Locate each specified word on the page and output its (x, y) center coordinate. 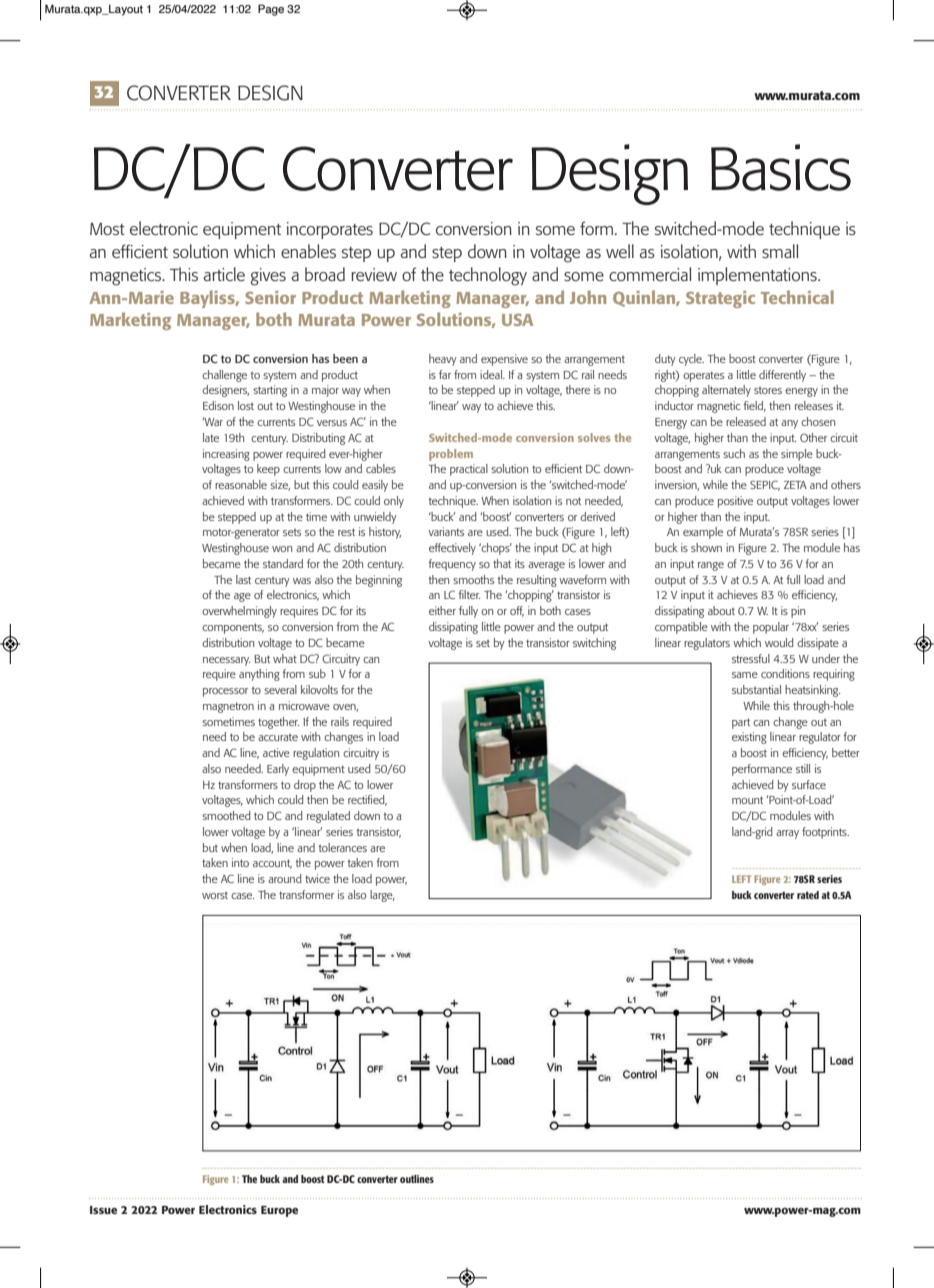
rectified (367, 800)
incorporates (330, 230)
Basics (781, 167)
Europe (279, 1211)
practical (469, 470)
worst (215, 895)
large (382, 896)
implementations (758, 276)
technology (488, 276)
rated (808, 895)
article (224, 274)
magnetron (228, 707)
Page (271, 10)
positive (735, 502)
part (741, 723)
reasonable (241, 484)
